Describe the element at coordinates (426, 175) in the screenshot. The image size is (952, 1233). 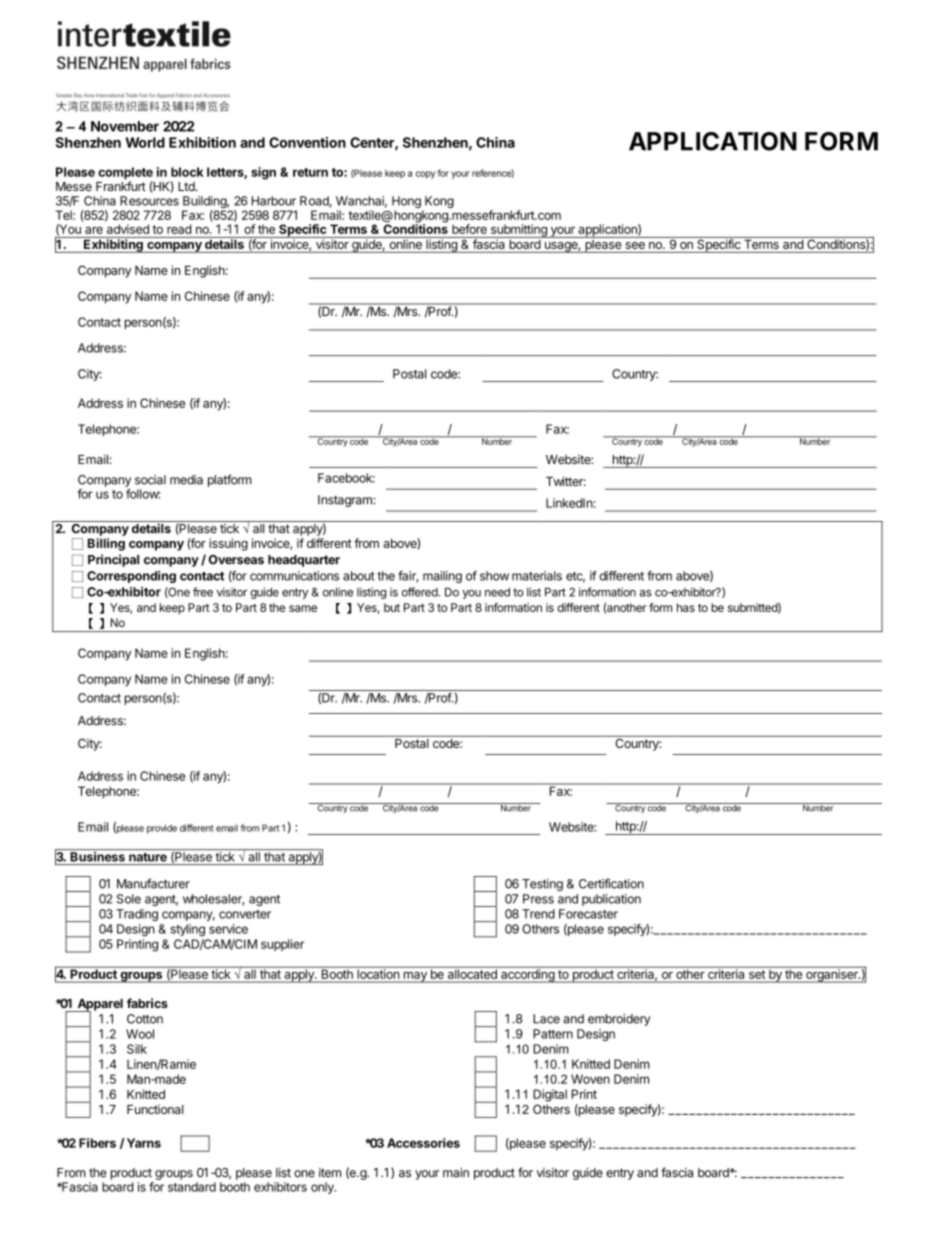
I see `copy` at that location.
